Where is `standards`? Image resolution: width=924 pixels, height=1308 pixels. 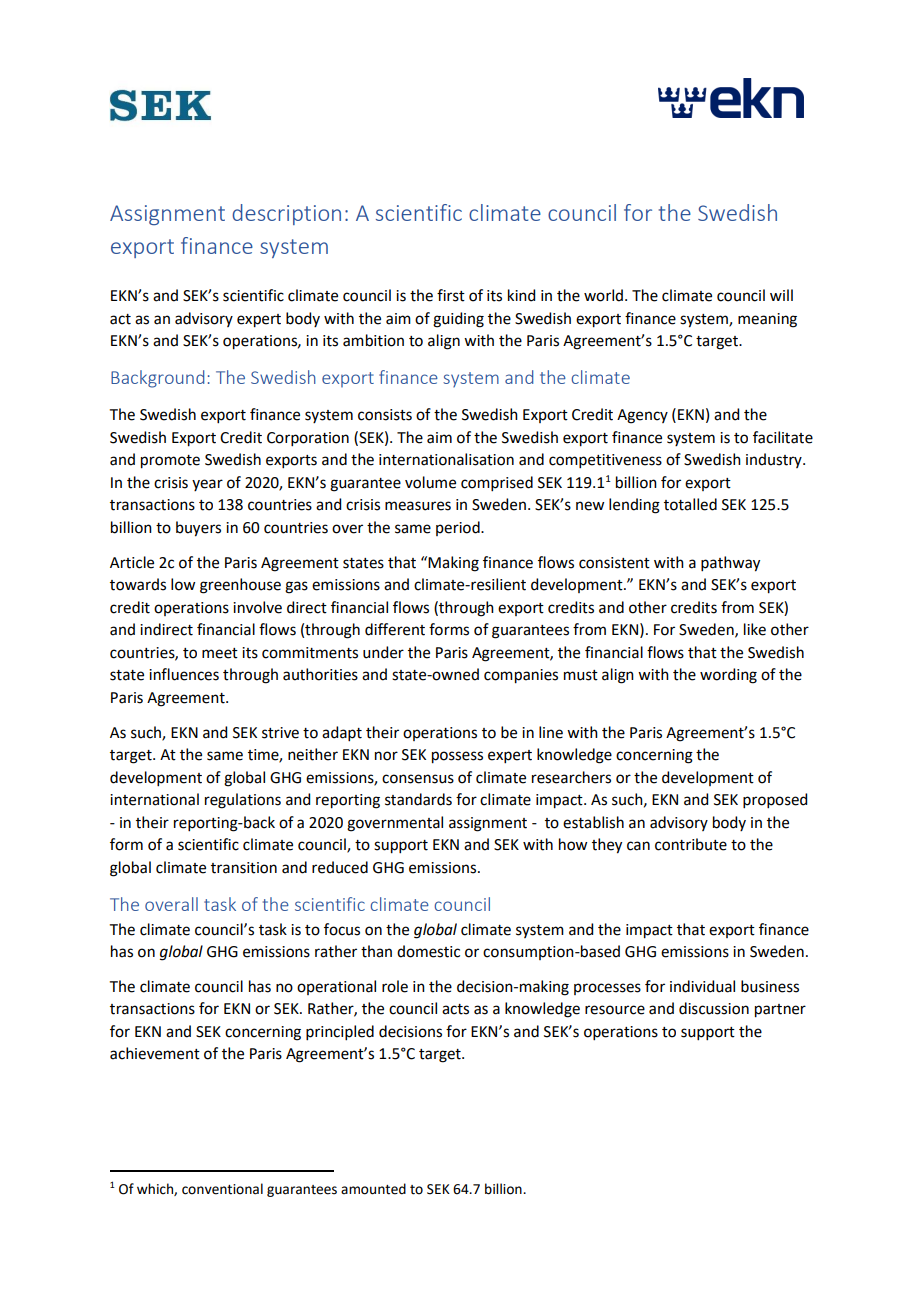
standards is located at coordinates (418, 799).
